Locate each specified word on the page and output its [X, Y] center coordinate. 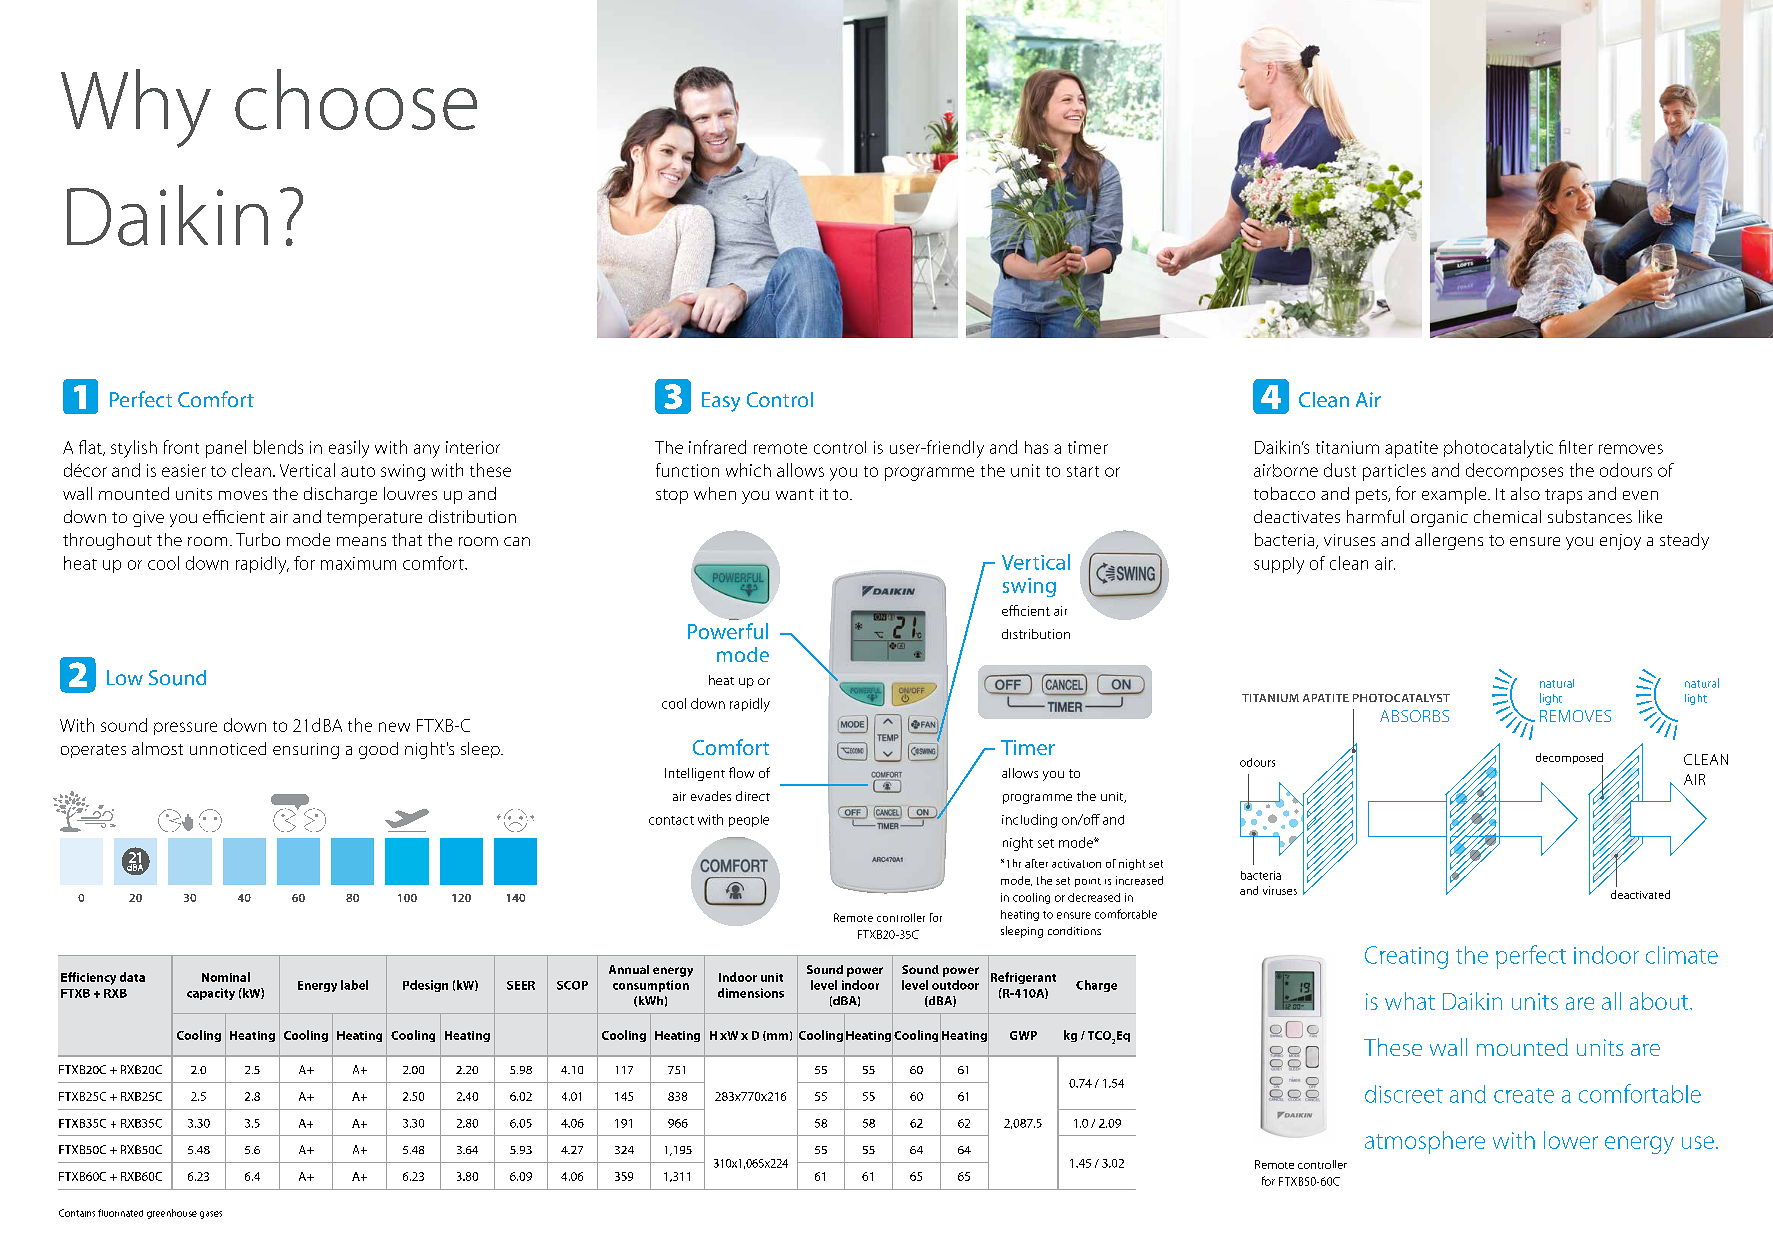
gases [211, 1215]
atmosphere [1425, 1142]
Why [136, 108]
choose [356, 99]
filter [1576, 447]
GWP [1023, 1035]
